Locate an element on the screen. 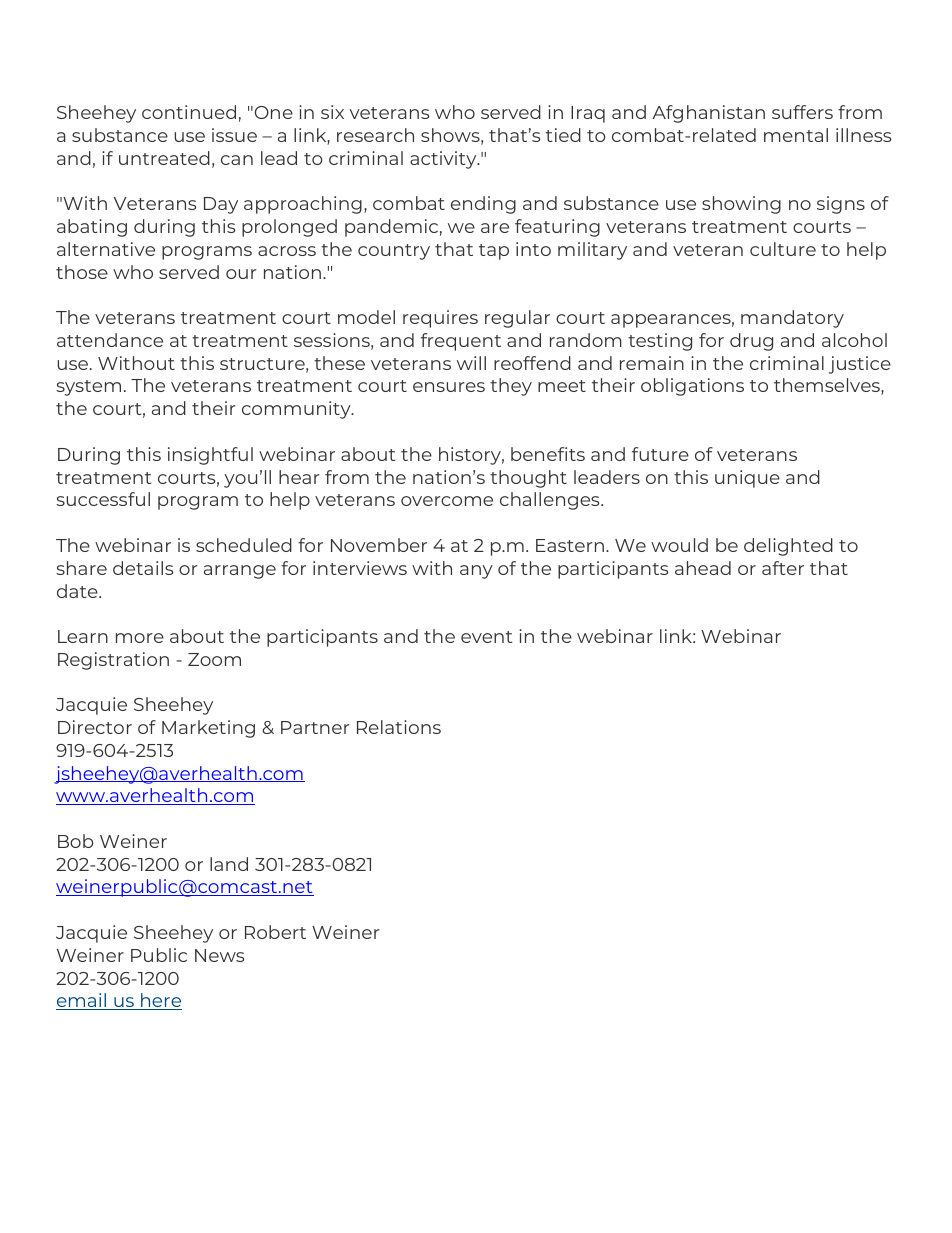 Image resolution: width=952 pixels, height=1233 pixels. insightful is located at coordinates (210, 456).
